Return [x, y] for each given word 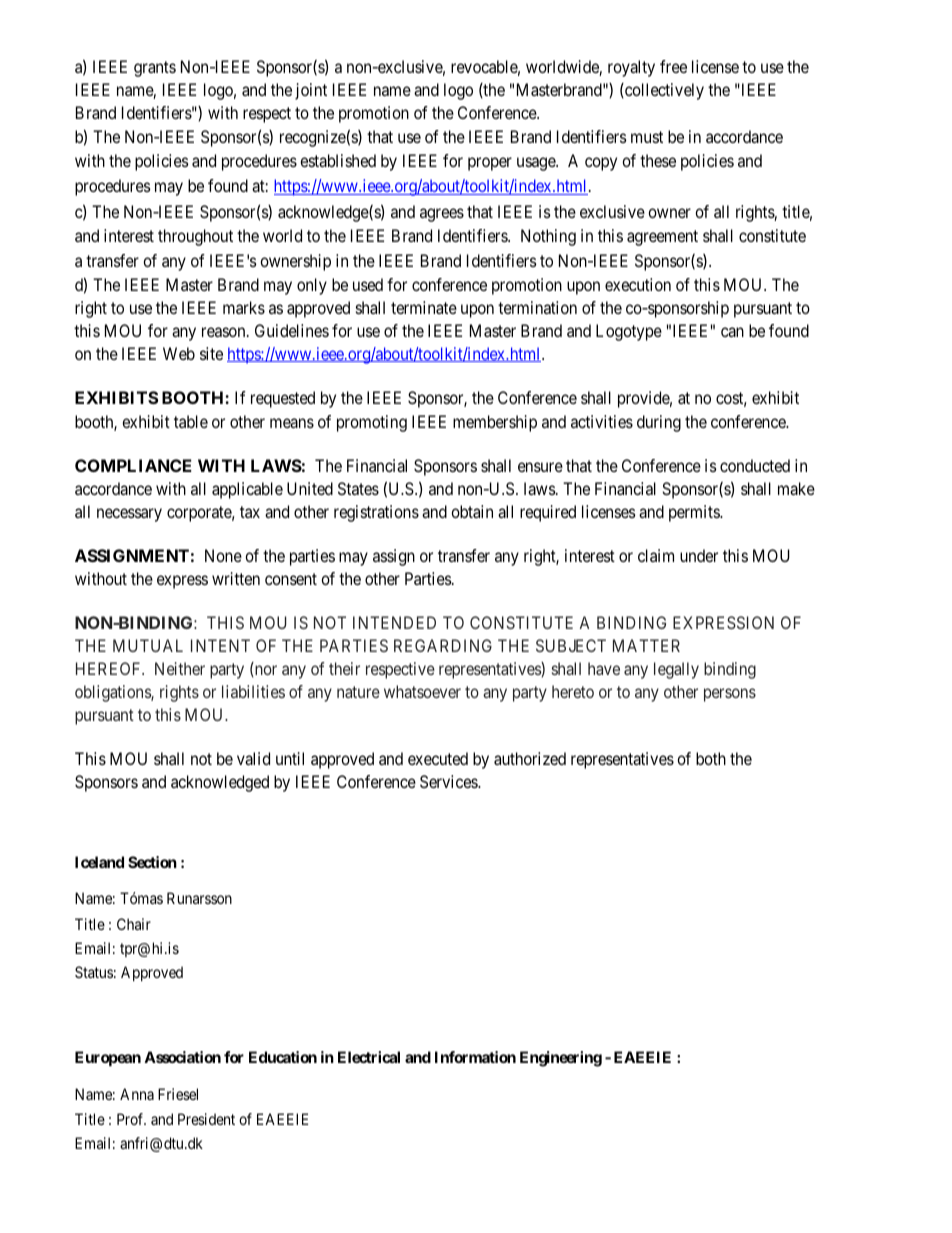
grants [155, 69]
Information [475, 1057]
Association [182, 1057]
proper [490, 164]
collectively [663, 91]
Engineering [561, 1059]
